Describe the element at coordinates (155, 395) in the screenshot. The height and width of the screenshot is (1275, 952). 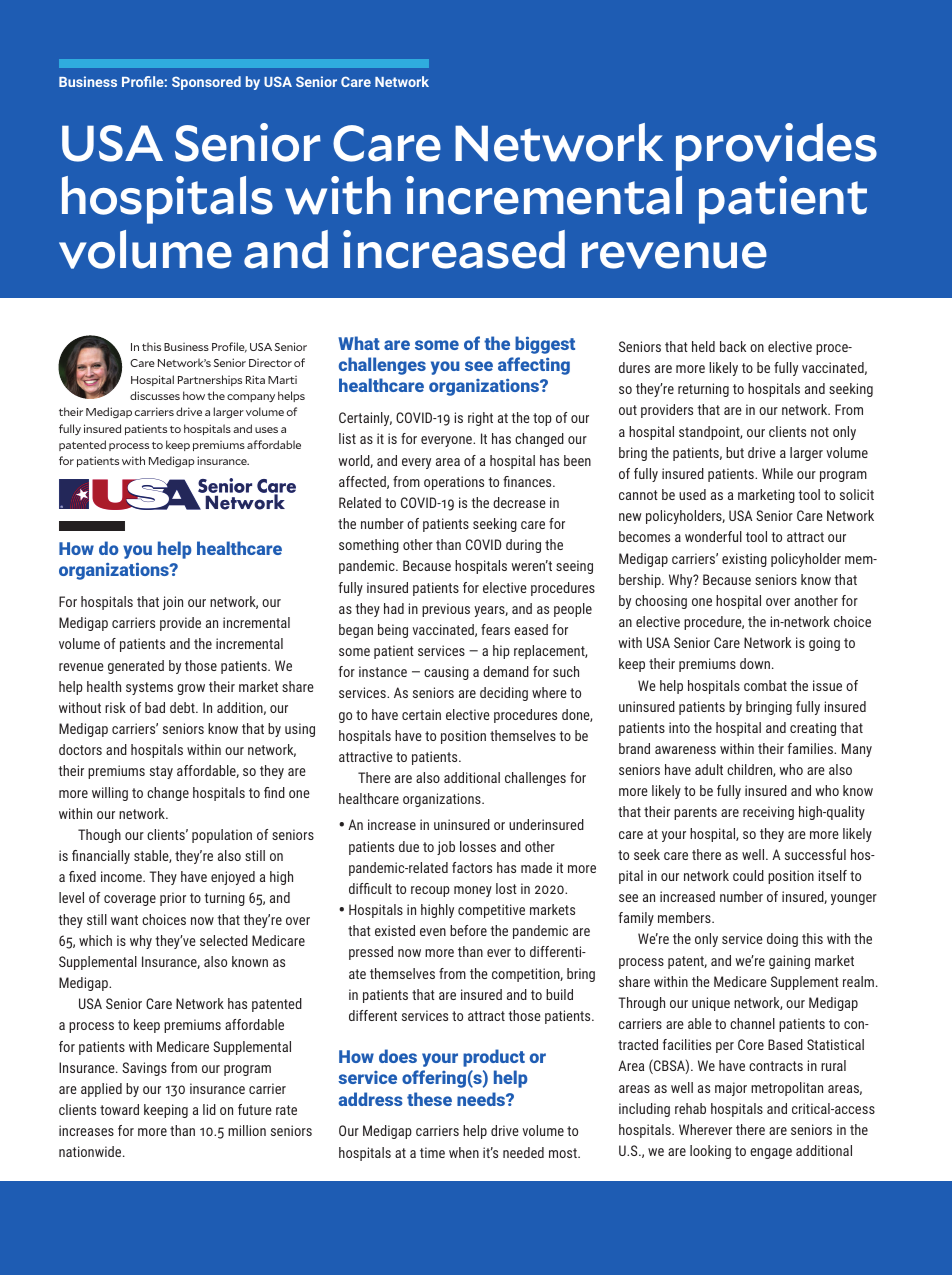
I see `discusses` at that location.
